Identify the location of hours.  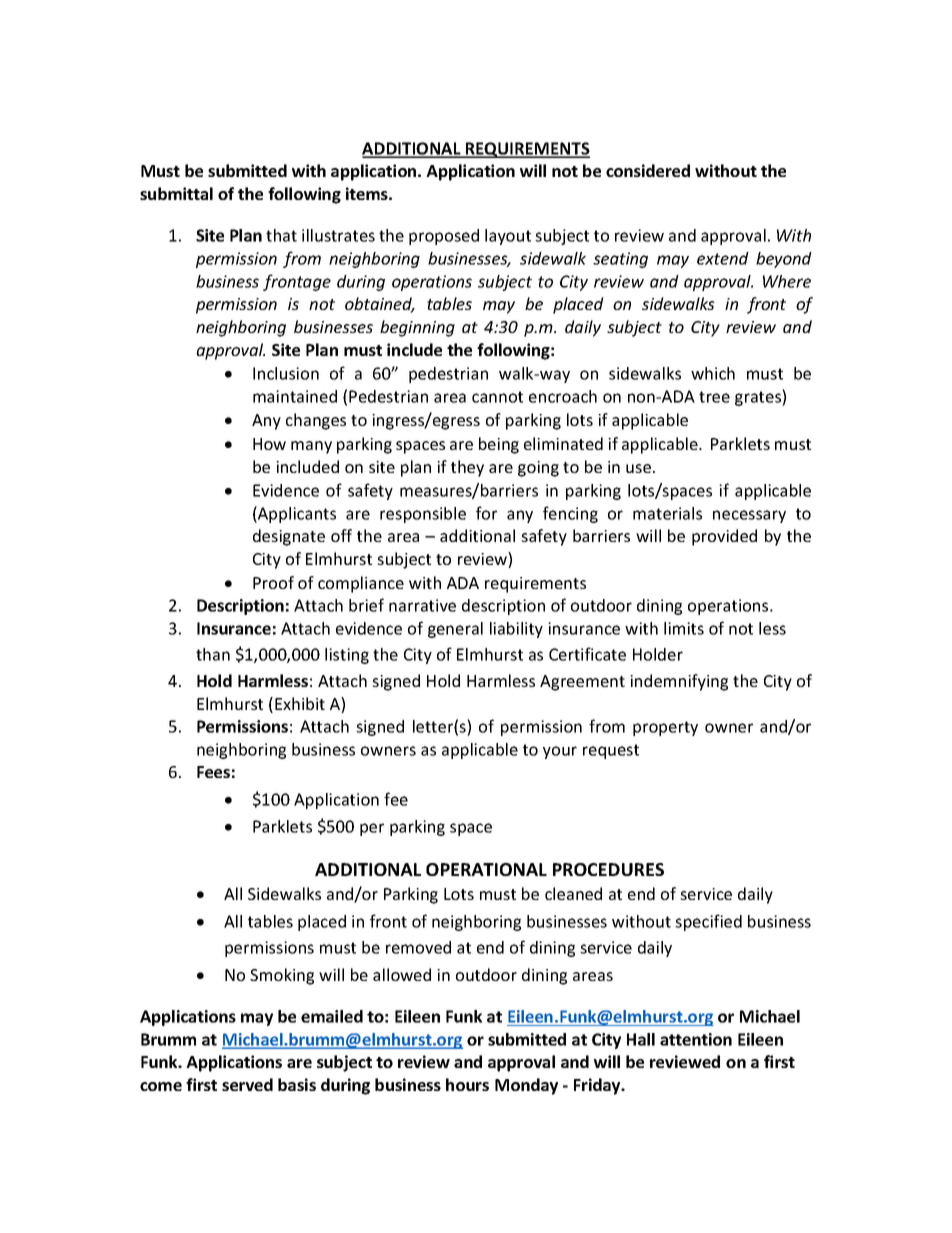
(467, 1084).
